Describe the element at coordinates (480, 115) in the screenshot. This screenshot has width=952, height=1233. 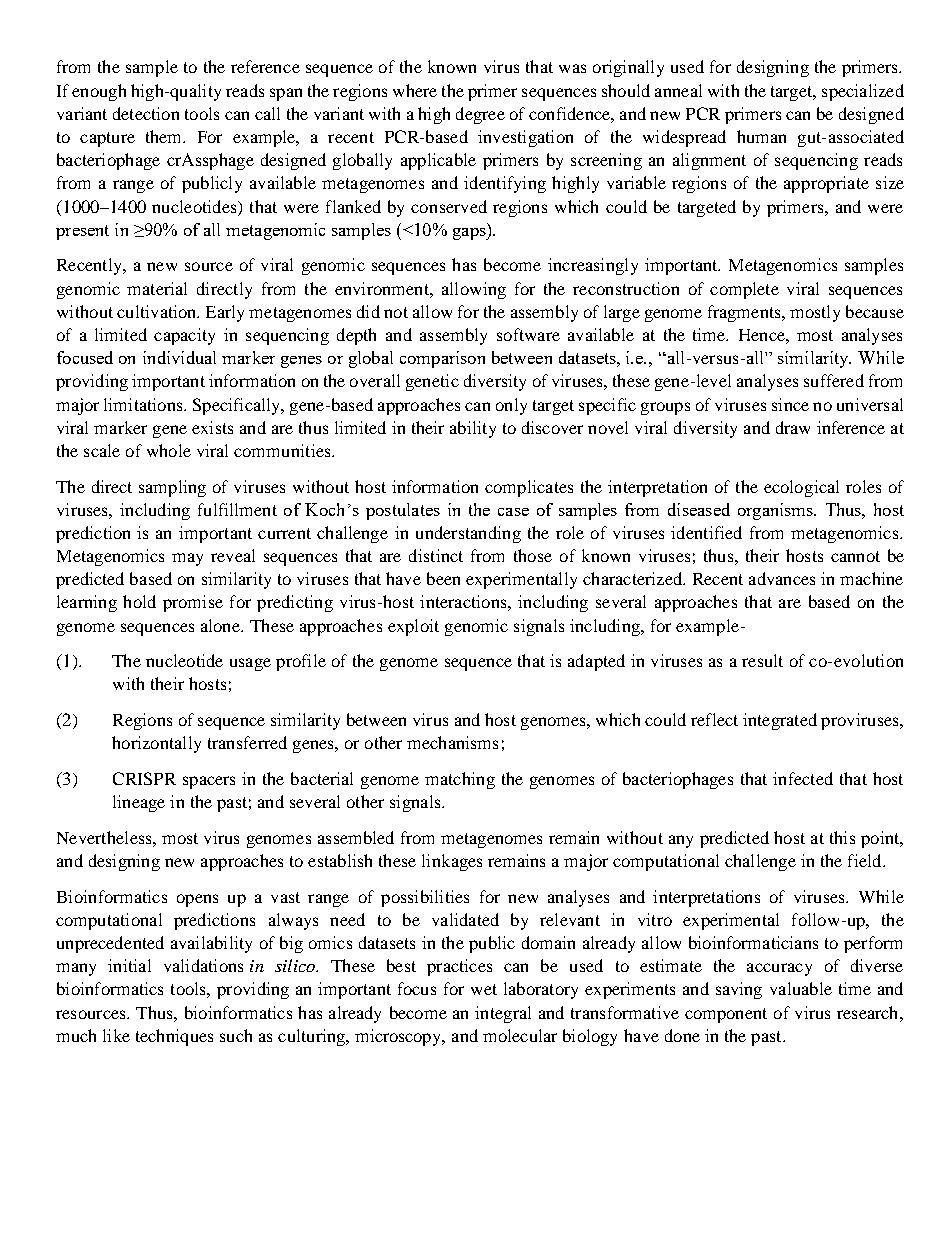
I see `degree` at that location.
